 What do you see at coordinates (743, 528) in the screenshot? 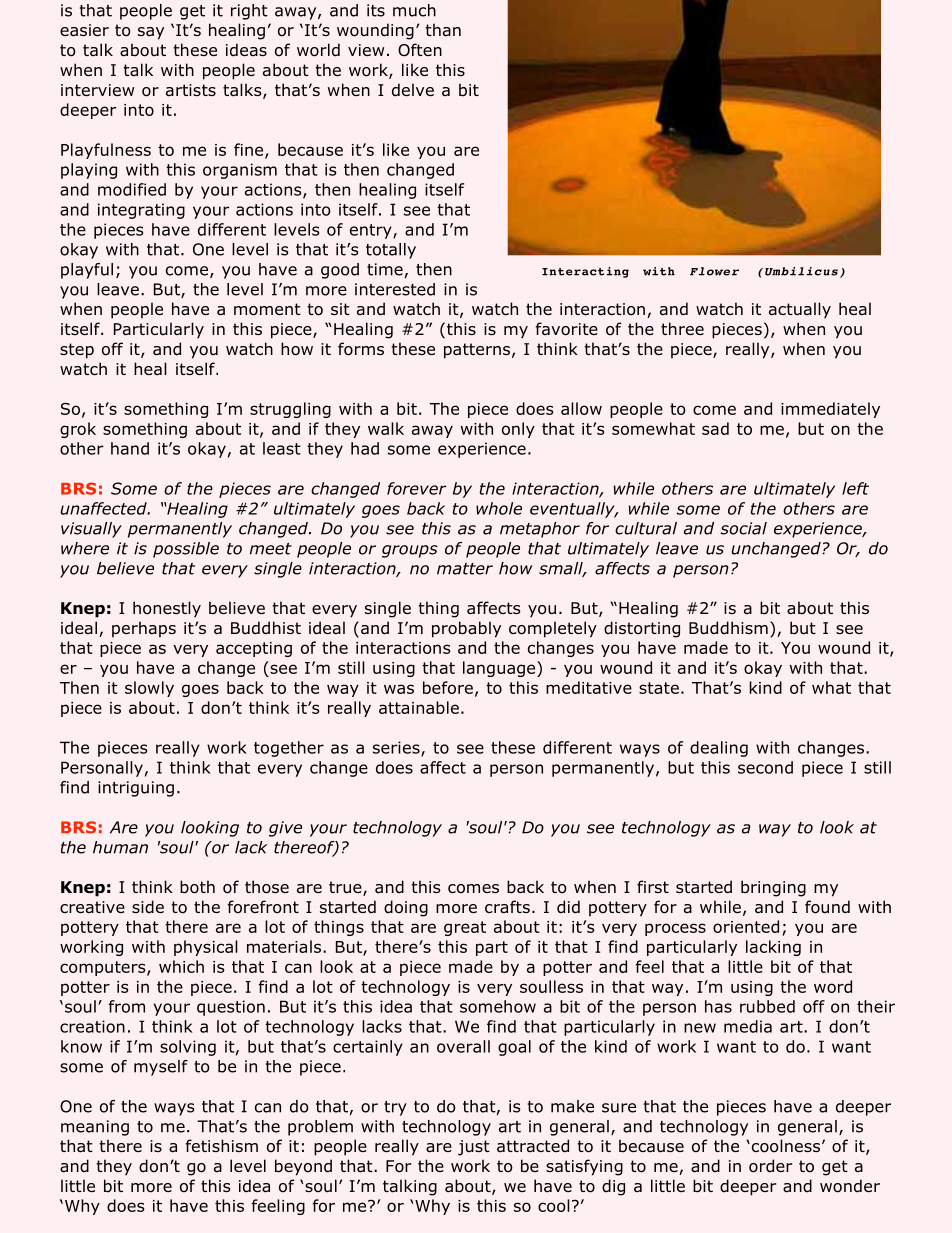
I see `social` at bounding box center [743, 528].
